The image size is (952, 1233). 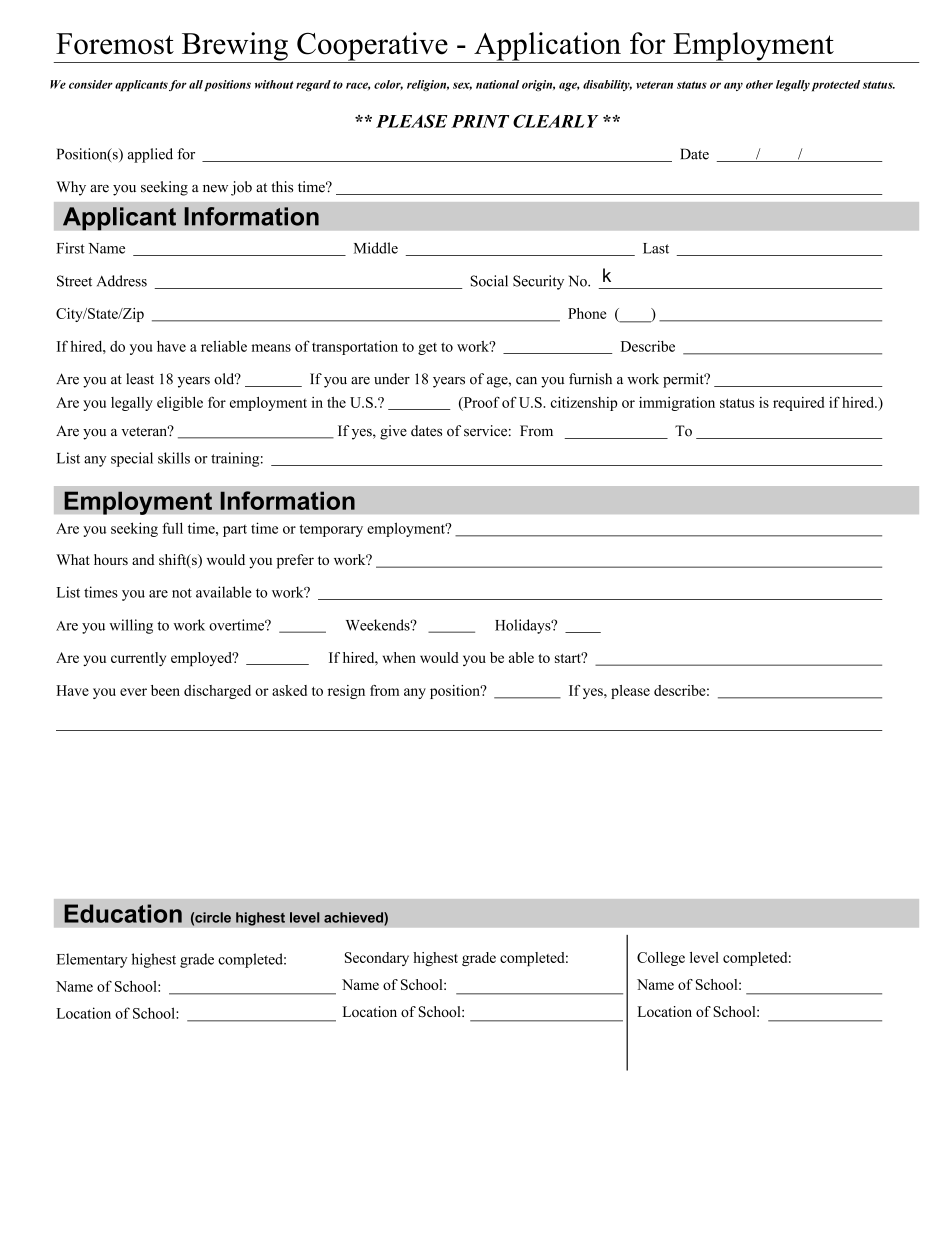 What do you see at coordinates (138, 659) in the image?
I see `currently` at bounding box center [138, 659].
